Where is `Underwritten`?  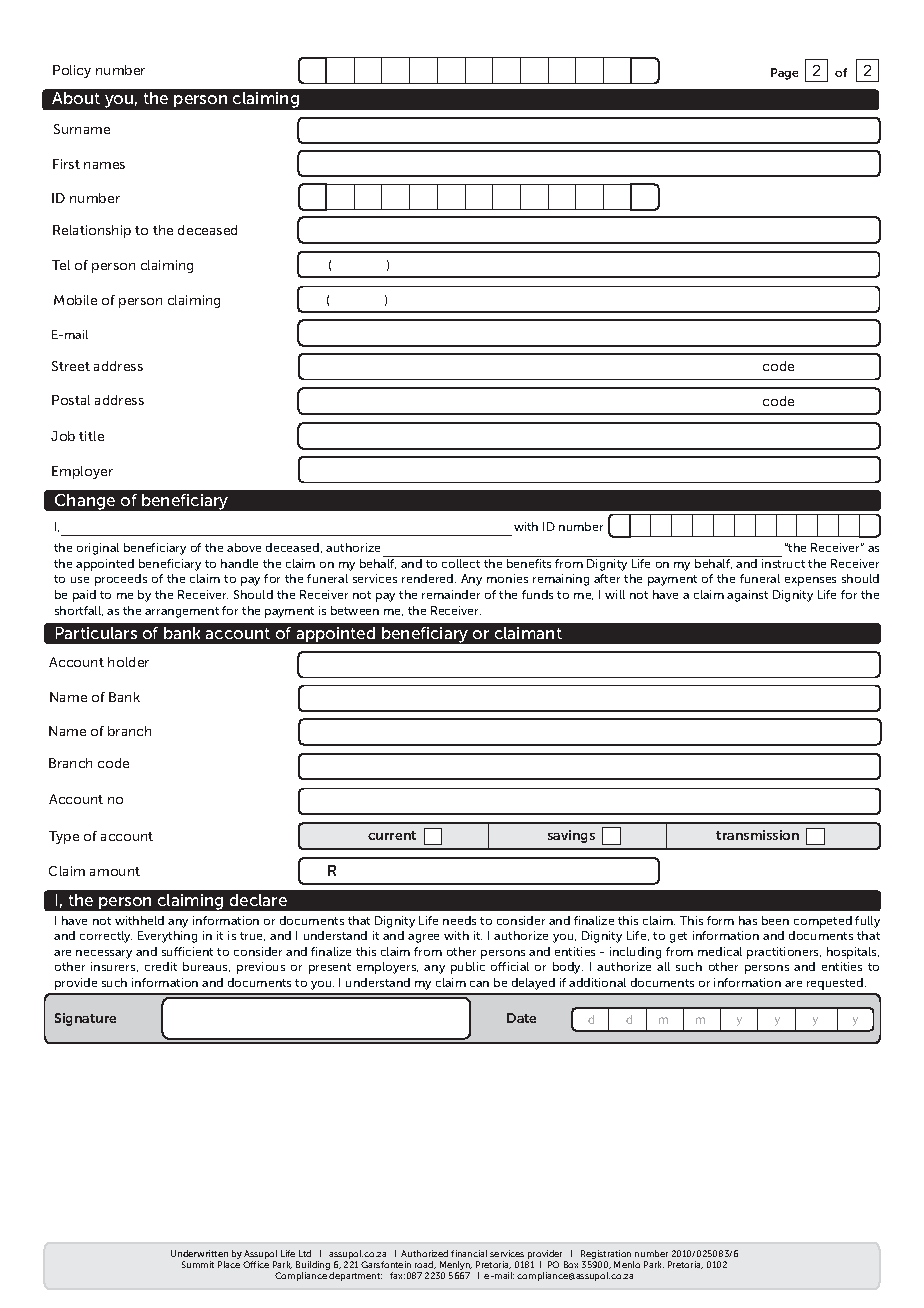
Underwritten is located at coordinates (199, 1253).
